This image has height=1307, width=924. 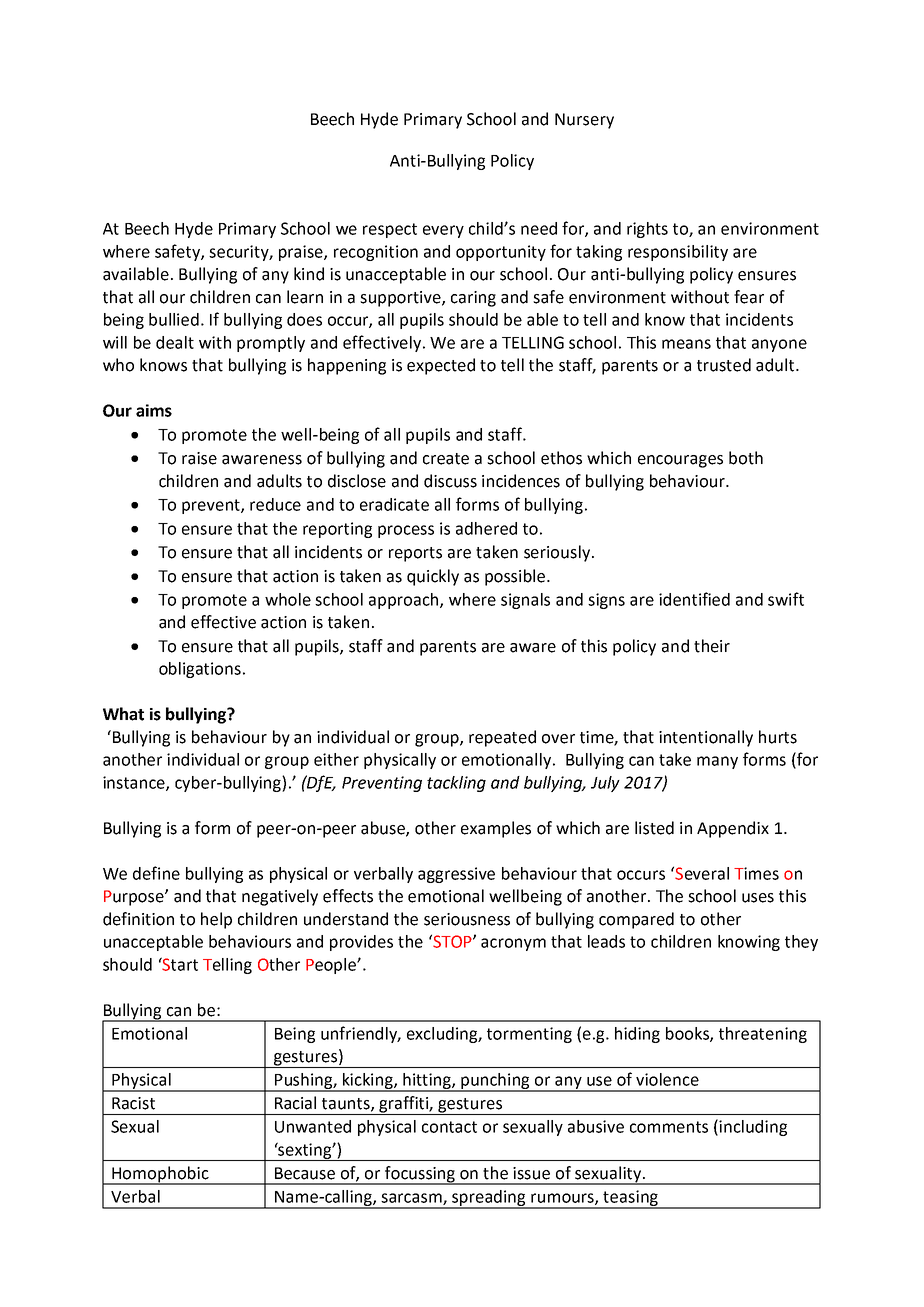 I want to click on tackling, so click(x=456, y=784).
